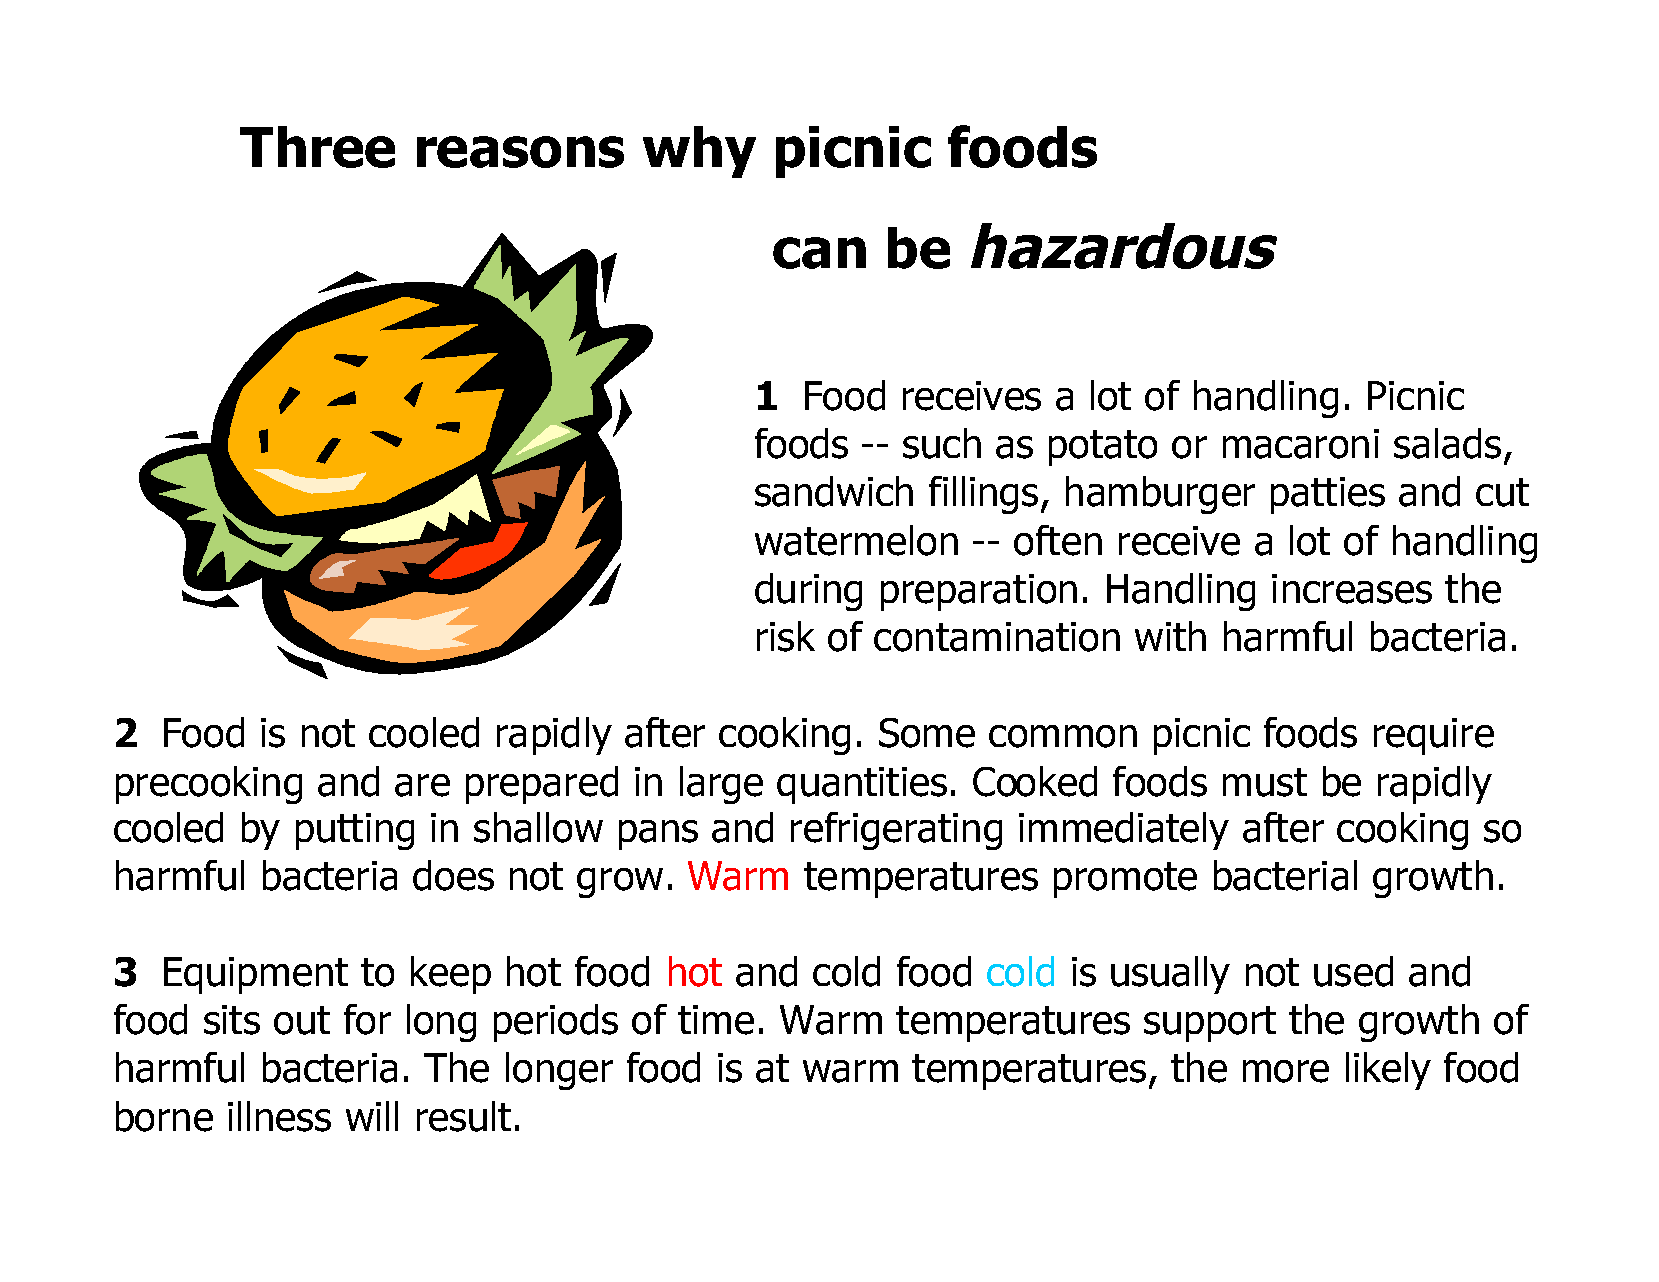 This screenshot has width=1659, height=1282. I want to click on can, so click(819, 253).
